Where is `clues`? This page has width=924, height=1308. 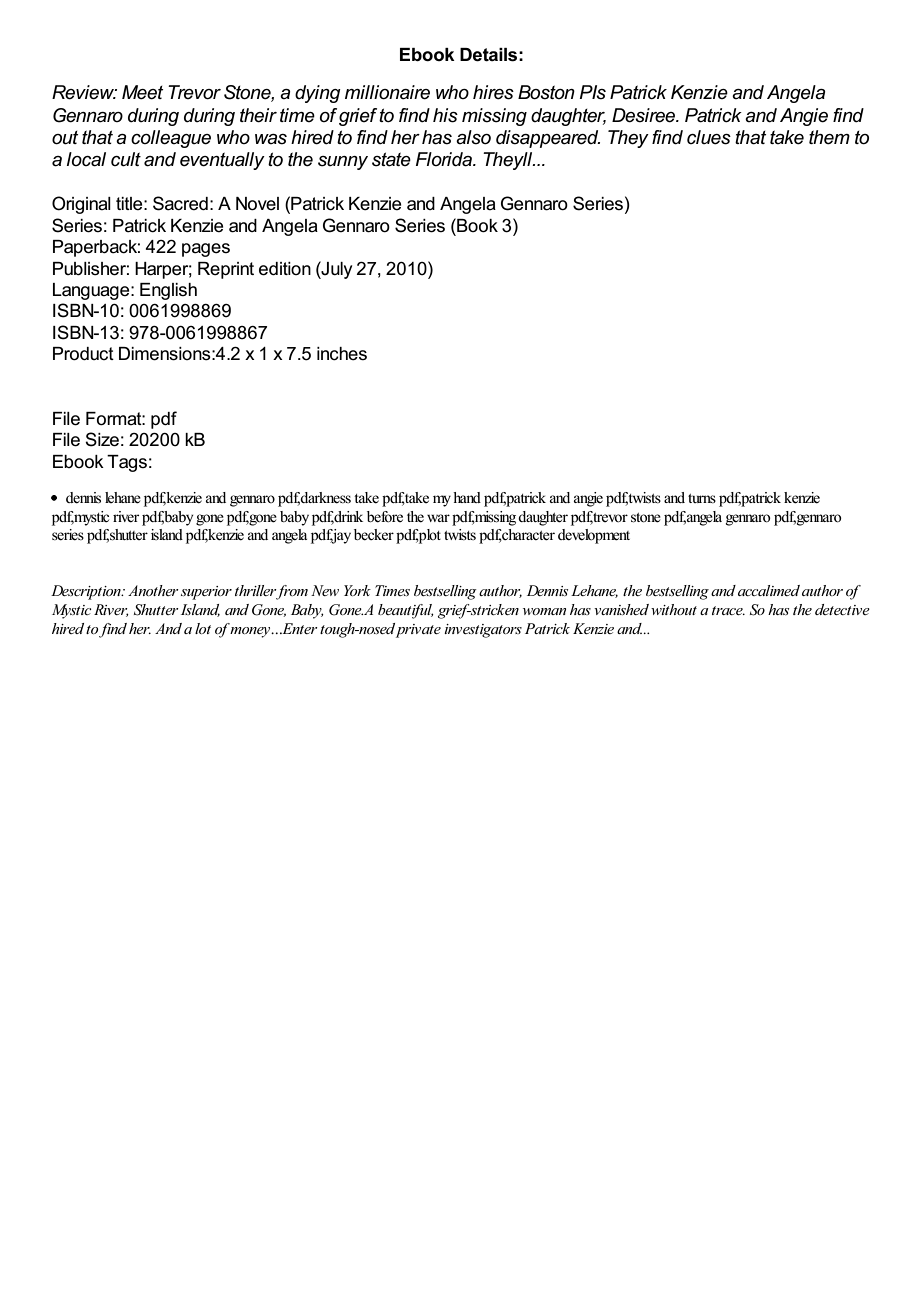 clues is located at coordinates (709, 137).
